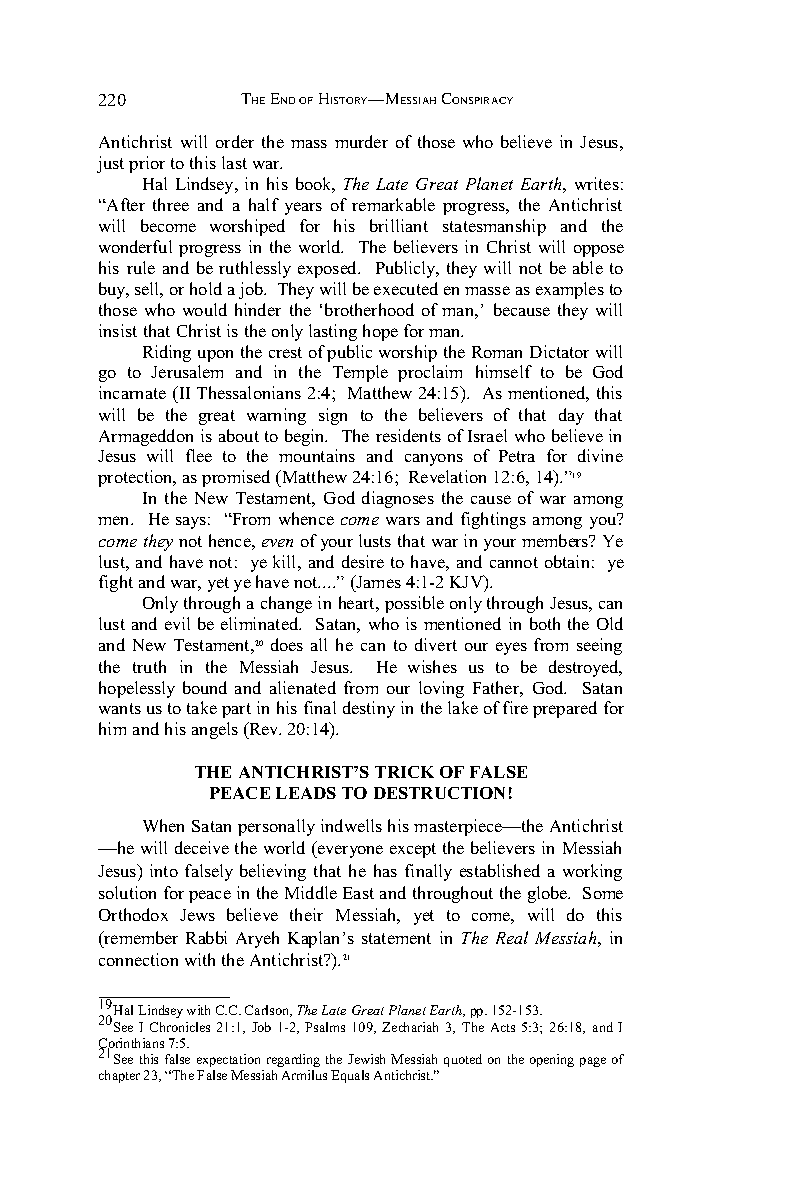 This screenshot has height=1183, width=788. I want to click on deceive, so click(202, 847).
